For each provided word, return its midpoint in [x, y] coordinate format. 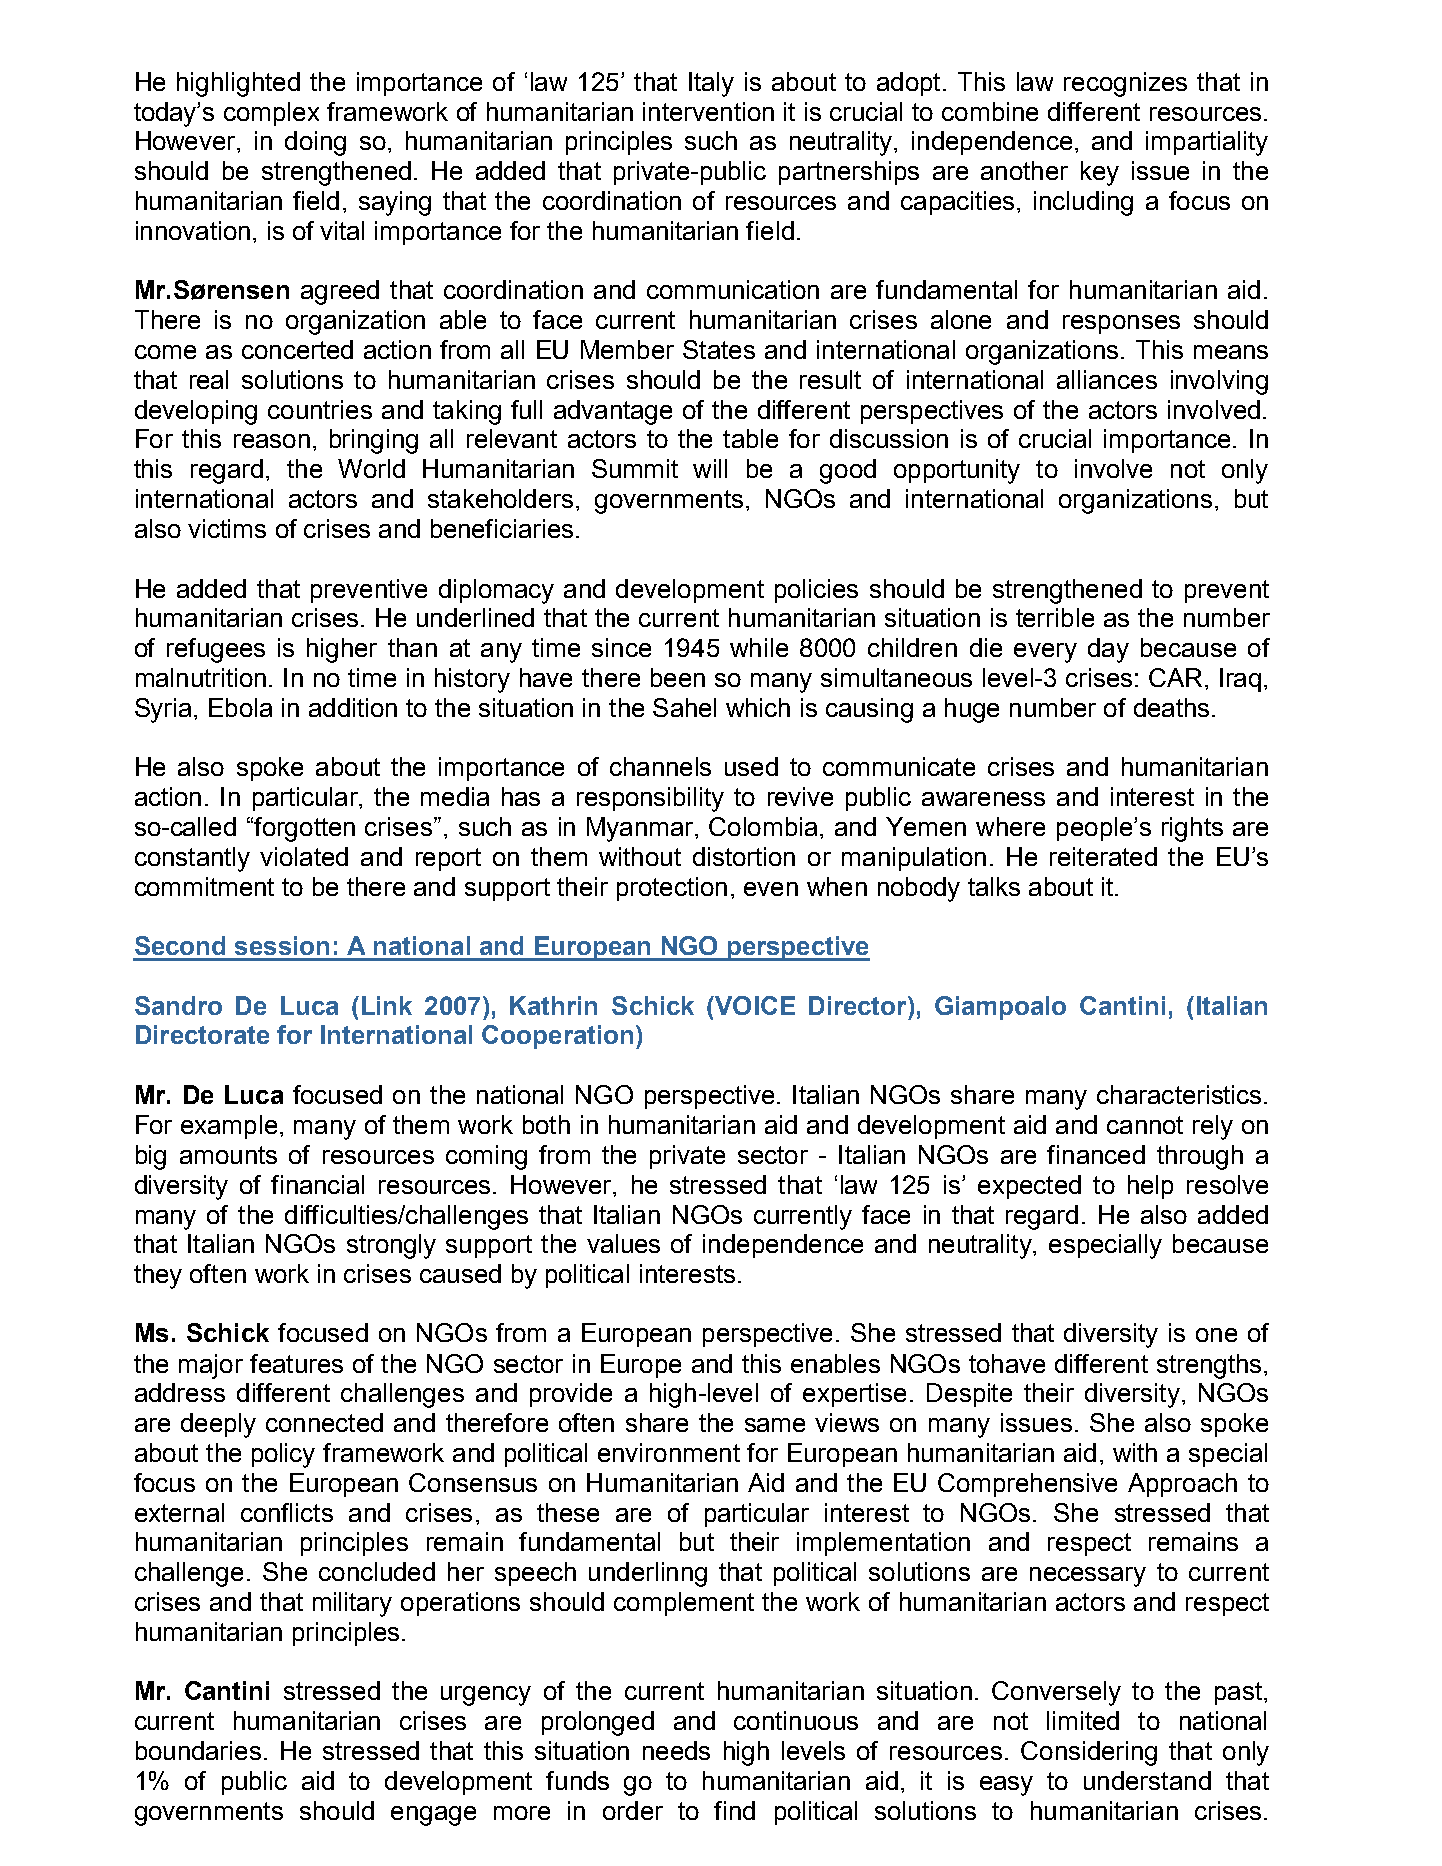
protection [672, 889]
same [775, 1425]
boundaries [198, 1750]
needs [676, 1750]
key [1100, 173]
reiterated [1103, 856]
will [710, 468]
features [296, 1363]
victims [227, 528]
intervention [708, 111]
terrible [1055, 617]
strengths [1209, 1366]
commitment [204, 886]
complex [271, 114]
